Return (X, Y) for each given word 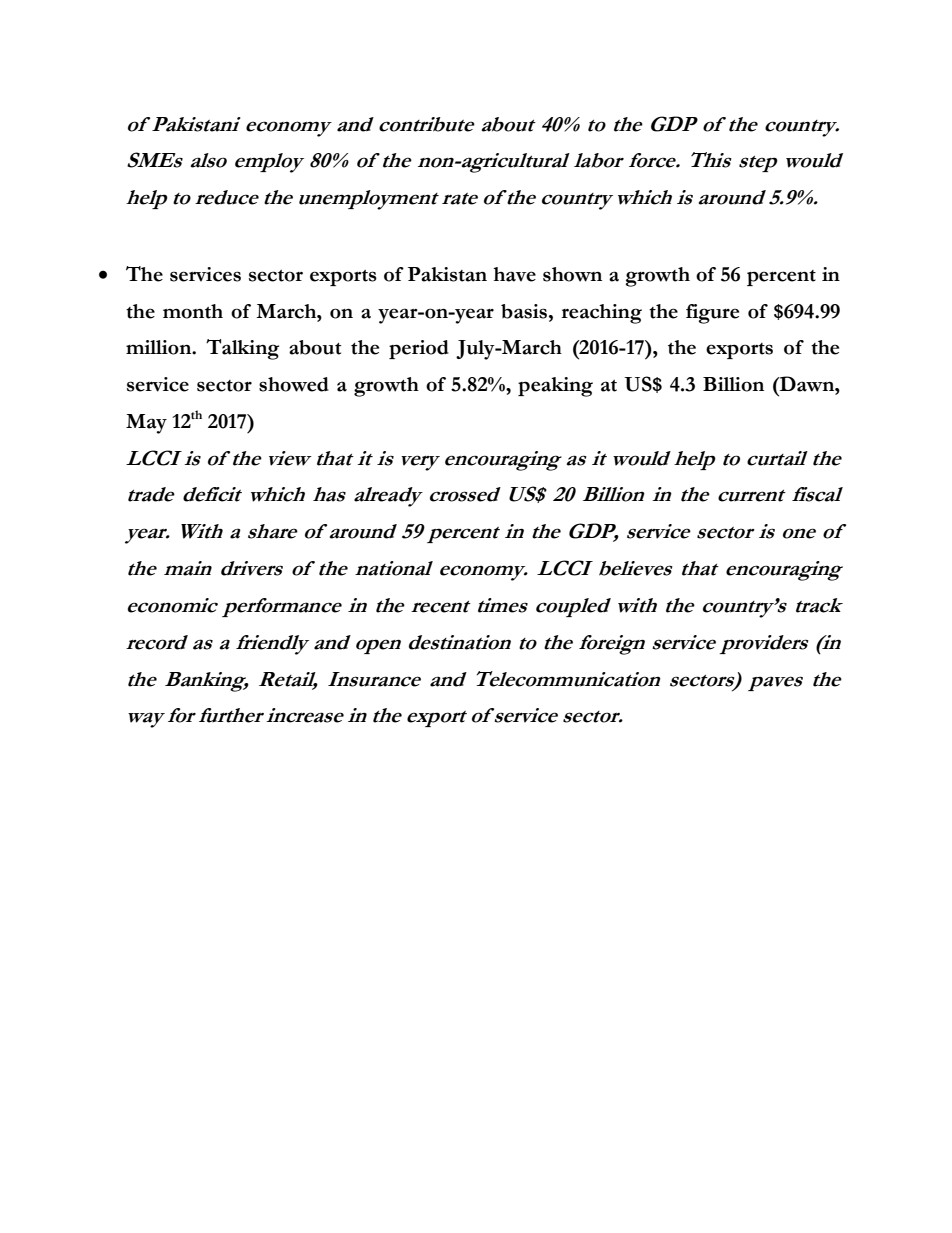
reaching (602, 314)
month (193, 311)
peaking (555, 387)
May (146, 424)
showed (294, 384)
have (514, 274)
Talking (242, 349)
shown (572, 274)
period (419, 349)
